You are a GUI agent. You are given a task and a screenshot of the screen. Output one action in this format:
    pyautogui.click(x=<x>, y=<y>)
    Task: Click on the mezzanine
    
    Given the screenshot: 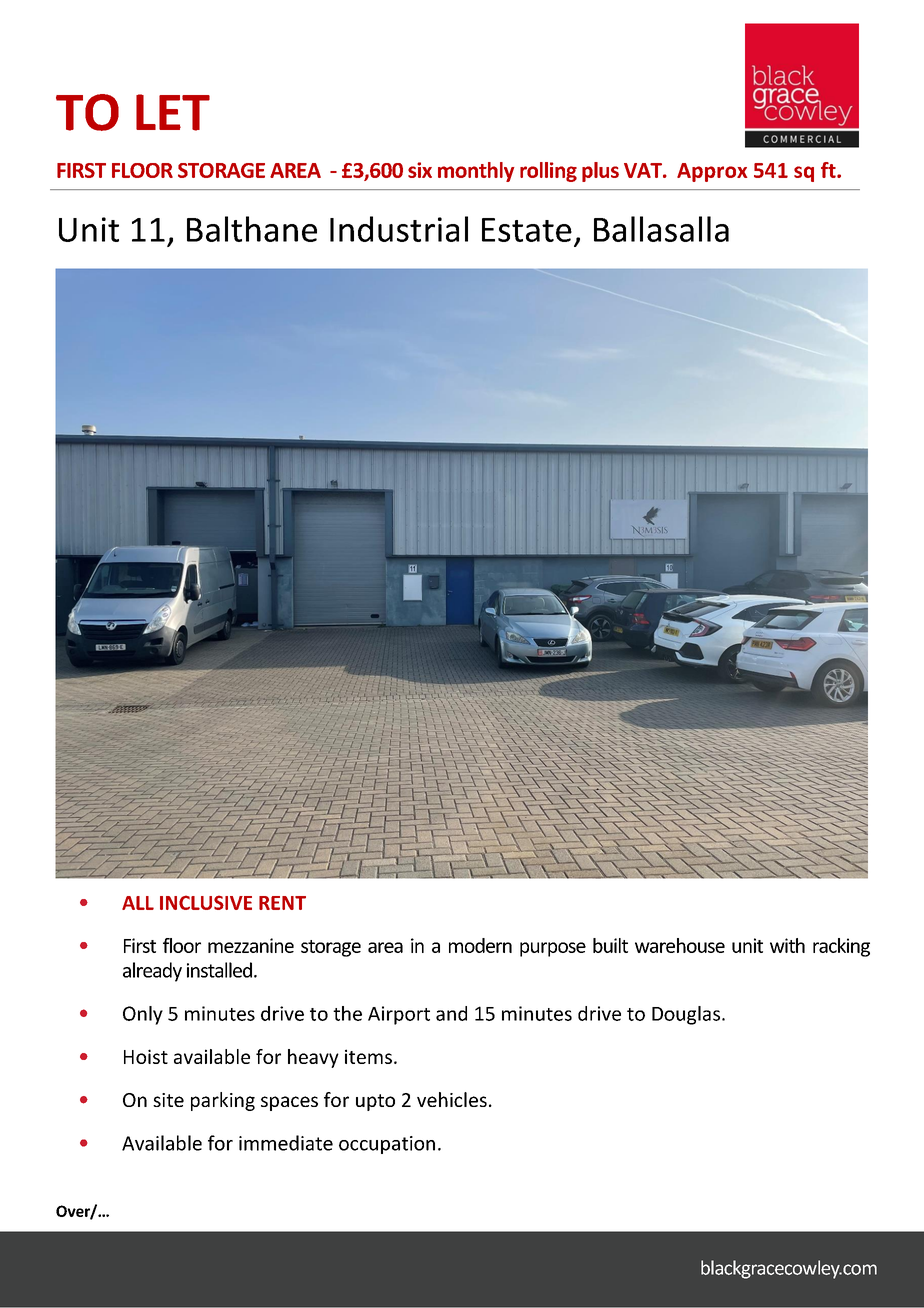 What is the action you would take?
    pyautogui.click(x=251, y=945)
